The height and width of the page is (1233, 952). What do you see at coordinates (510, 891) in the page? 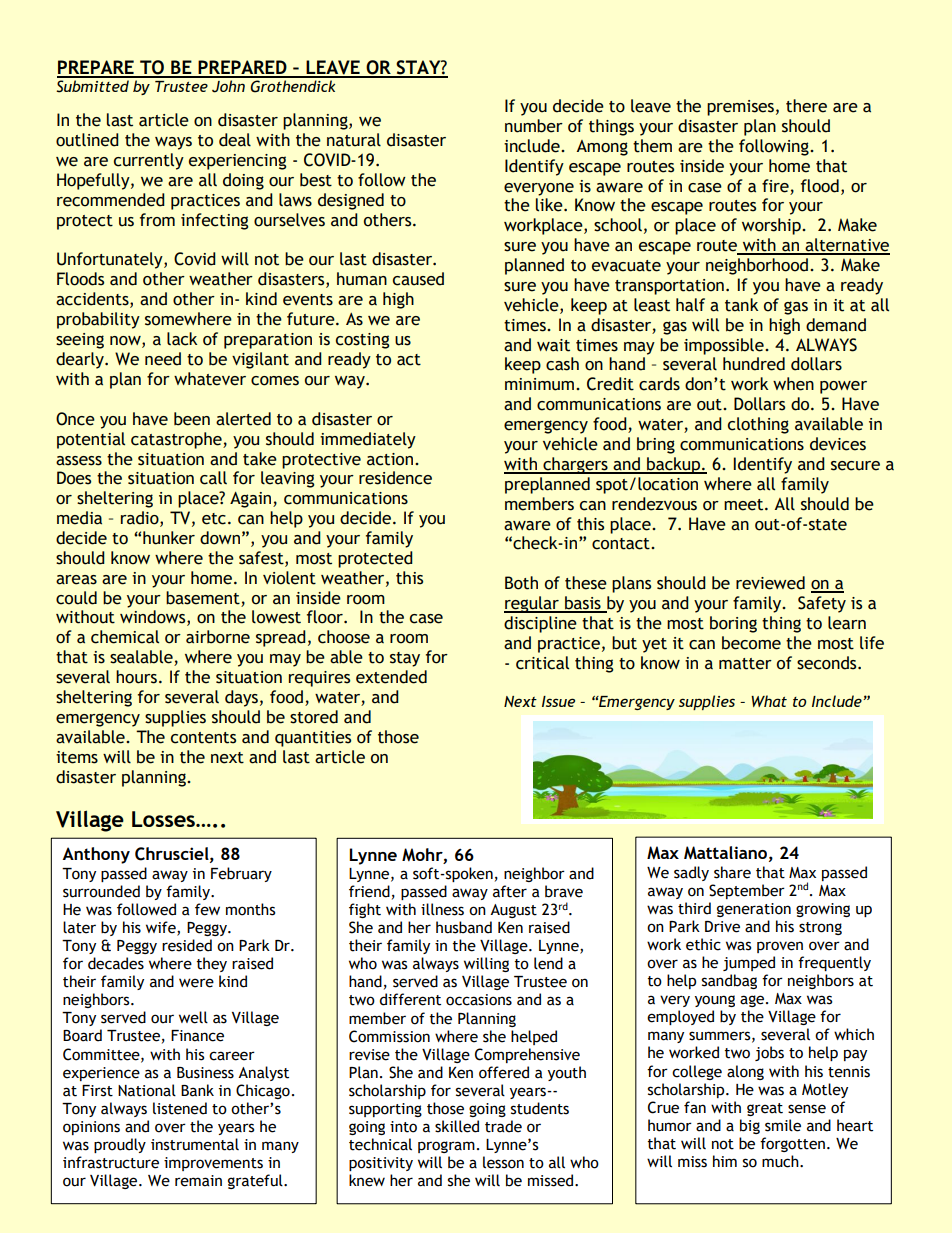
I see `after` at bounding box center [510, 891].
